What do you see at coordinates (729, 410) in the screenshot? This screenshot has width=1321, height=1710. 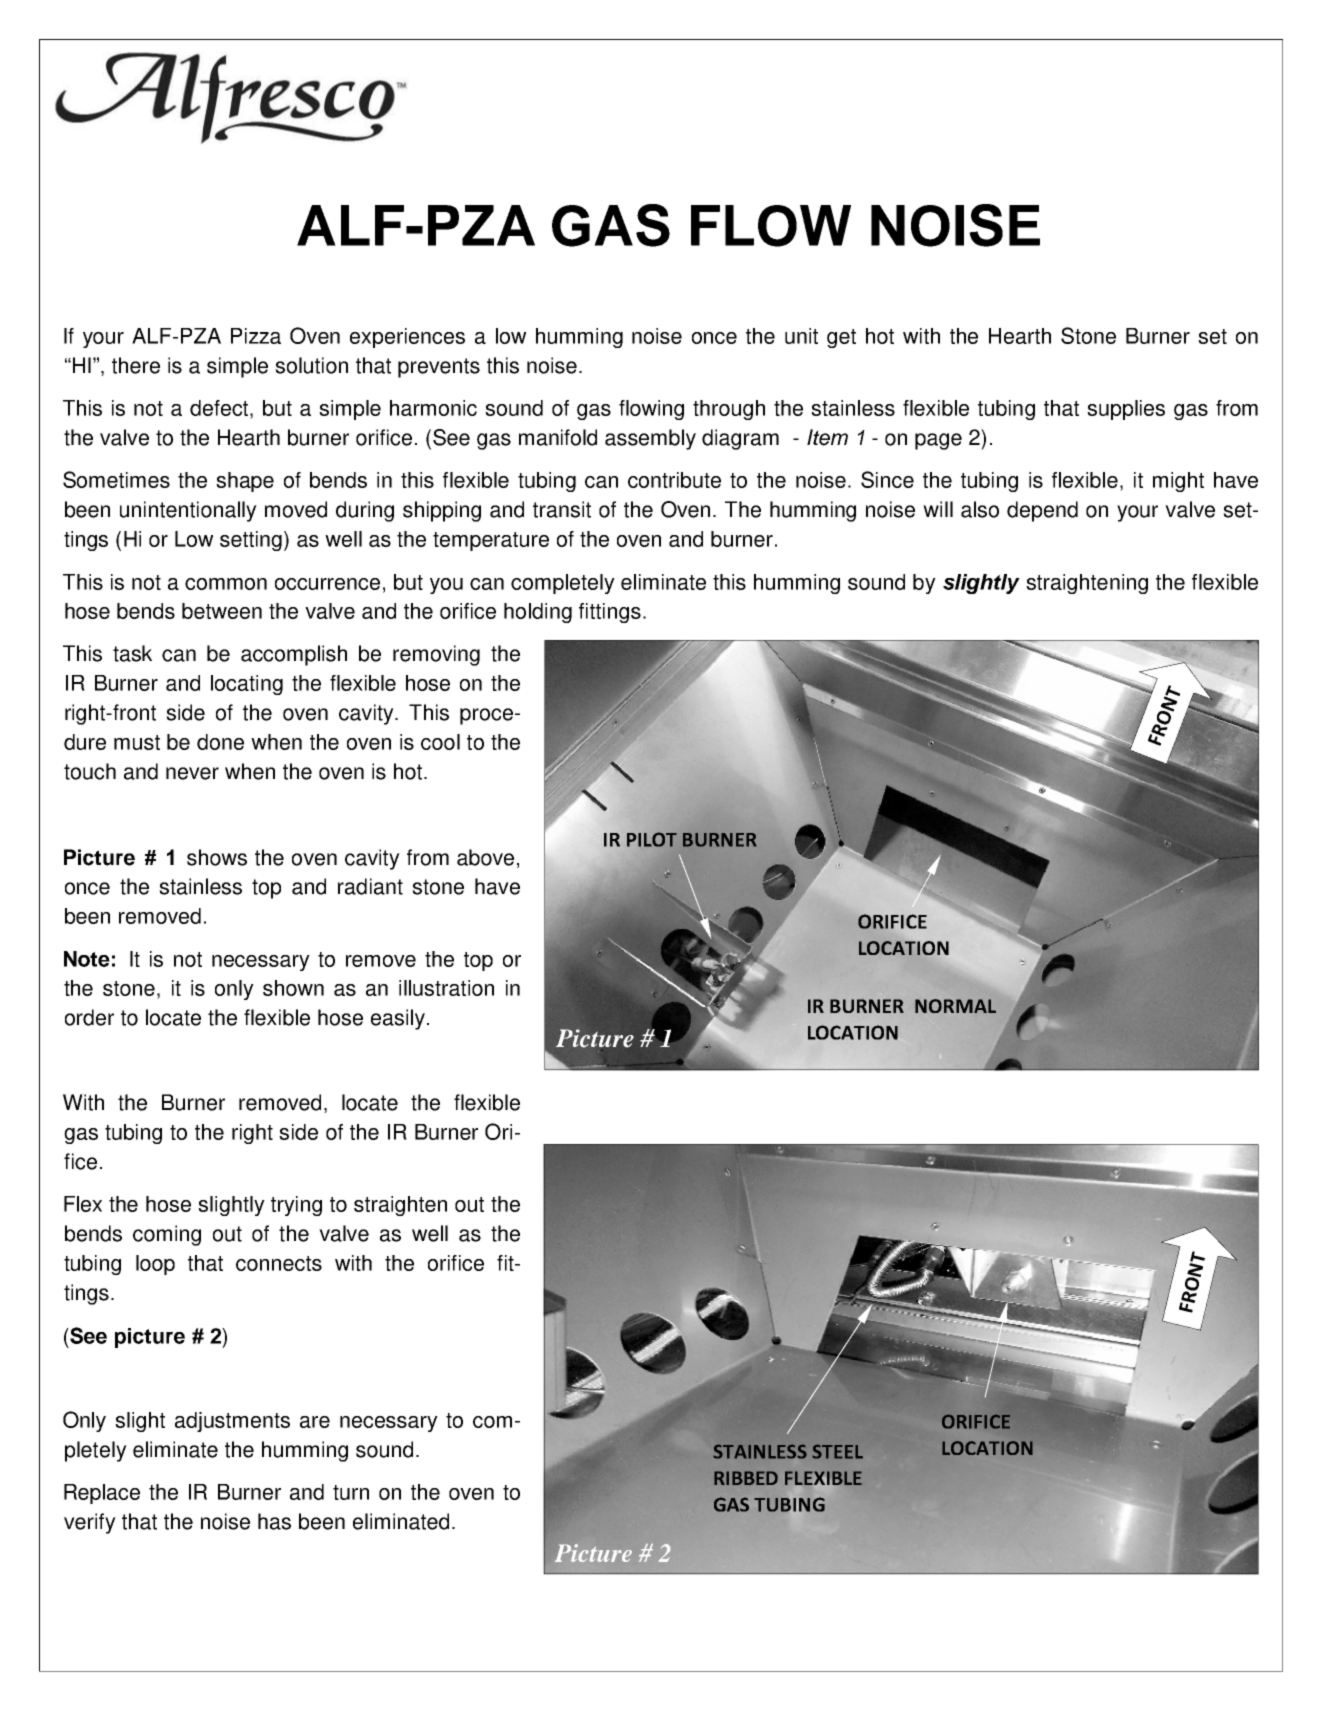 I see `through` at bounding box center [729, 410].
